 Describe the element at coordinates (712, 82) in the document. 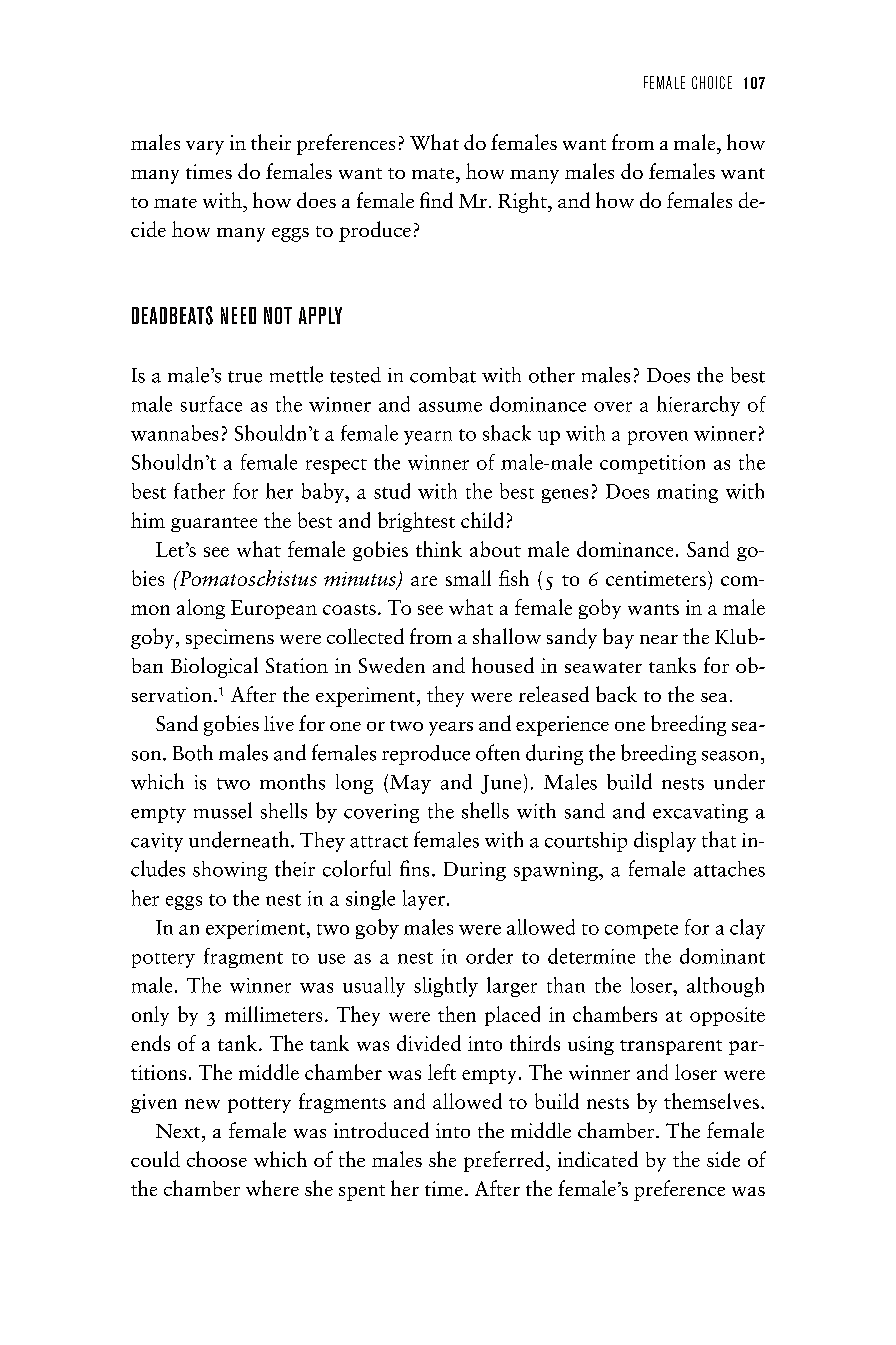

I see `CHOICE` at that location.
